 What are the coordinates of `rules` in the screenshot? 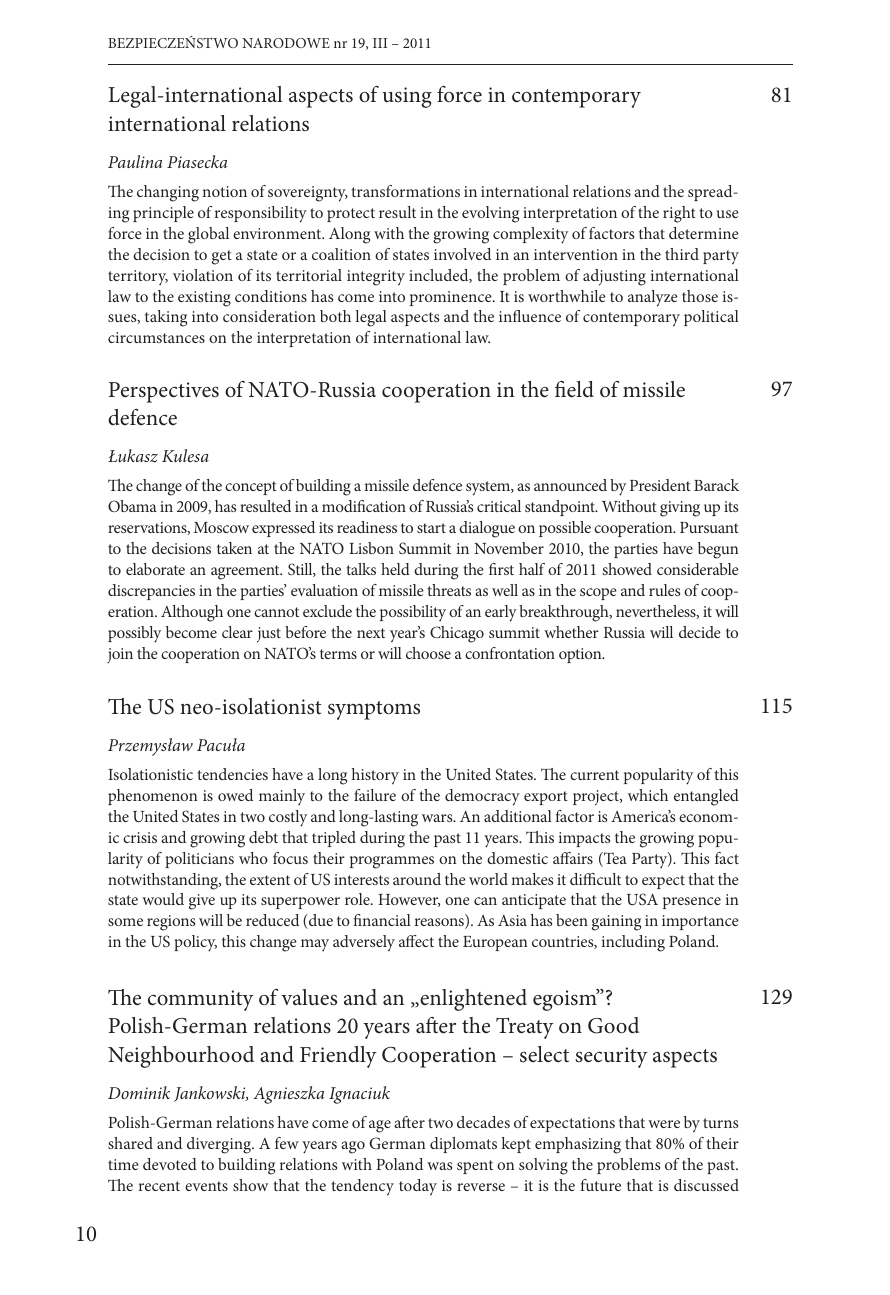 It's located at (664, 590).
